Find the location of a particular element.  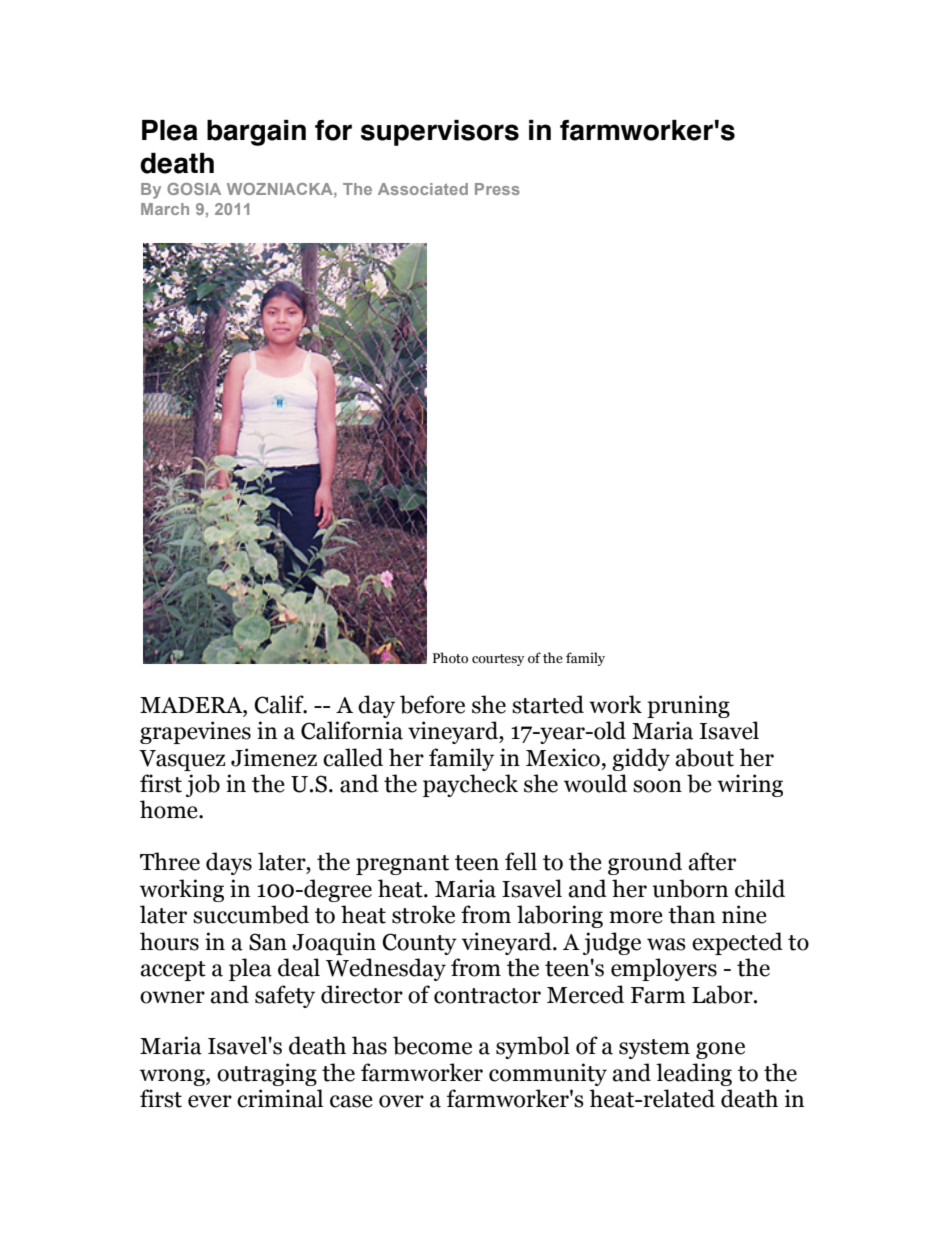

pruning is located at coordinates (688, 706).
